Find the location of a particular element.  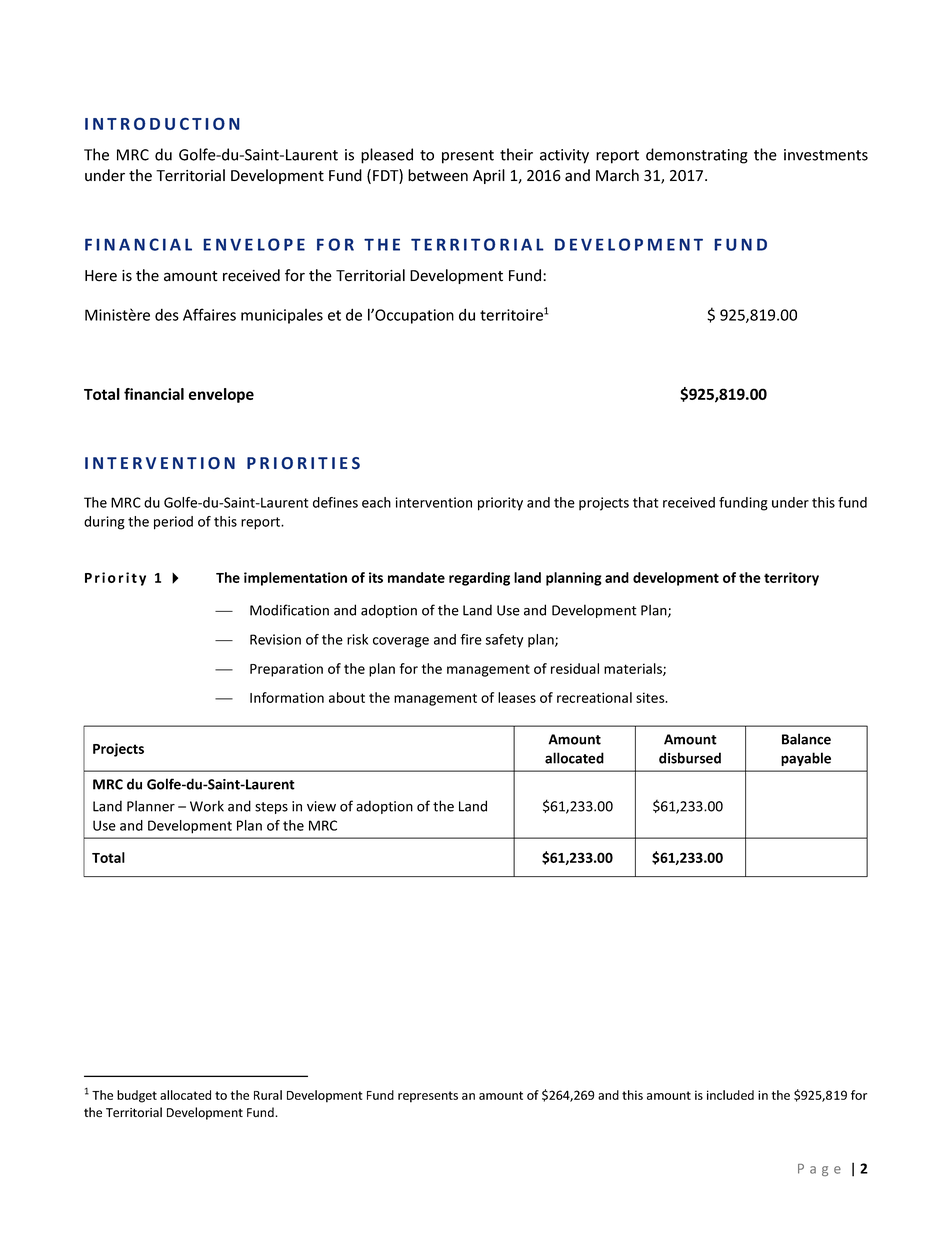

Rural is located at coordinates (268, 1095).
